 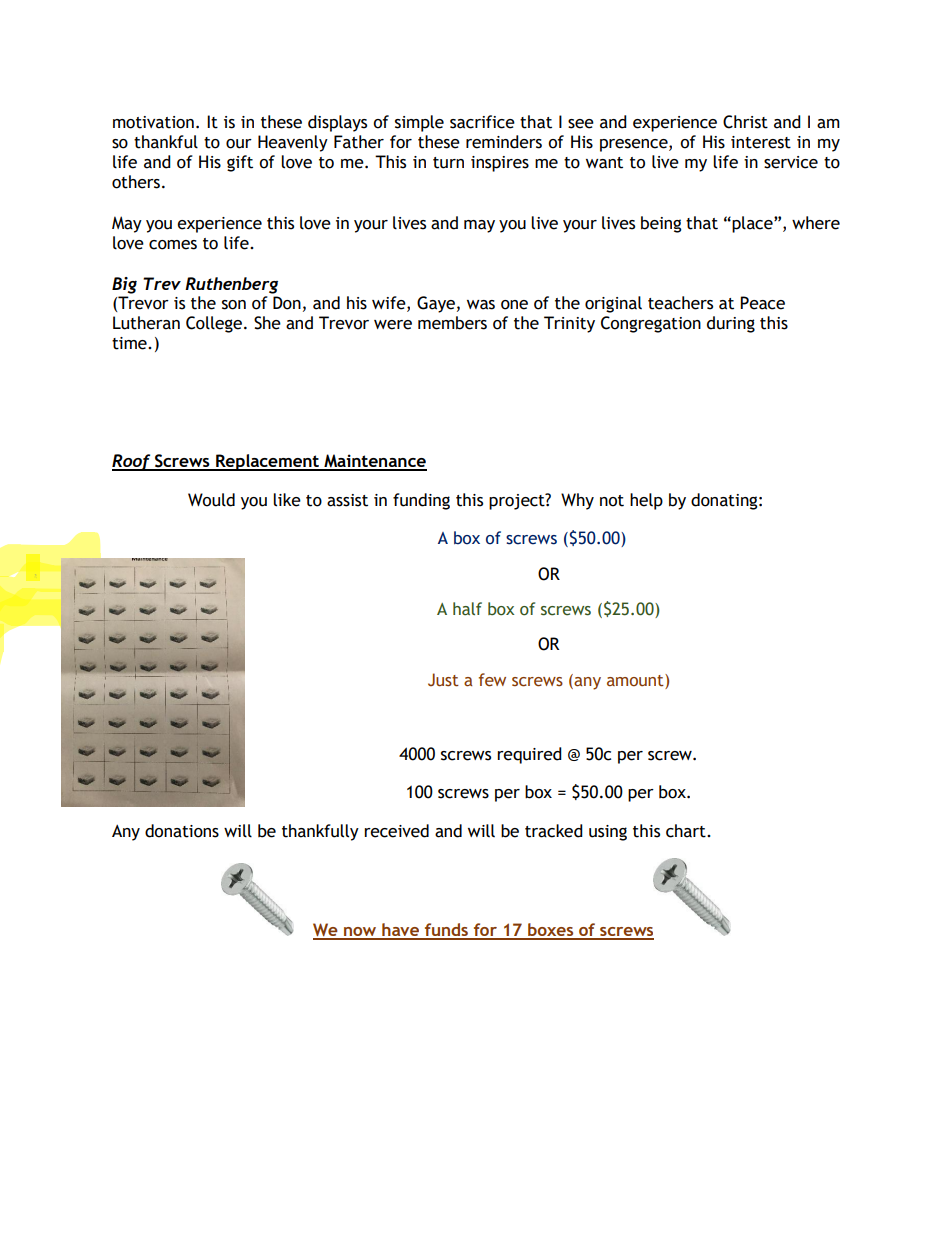 What do you see at coordinates (761, 142) in the page?
I see `interest` at bounding box center [761, 142].
